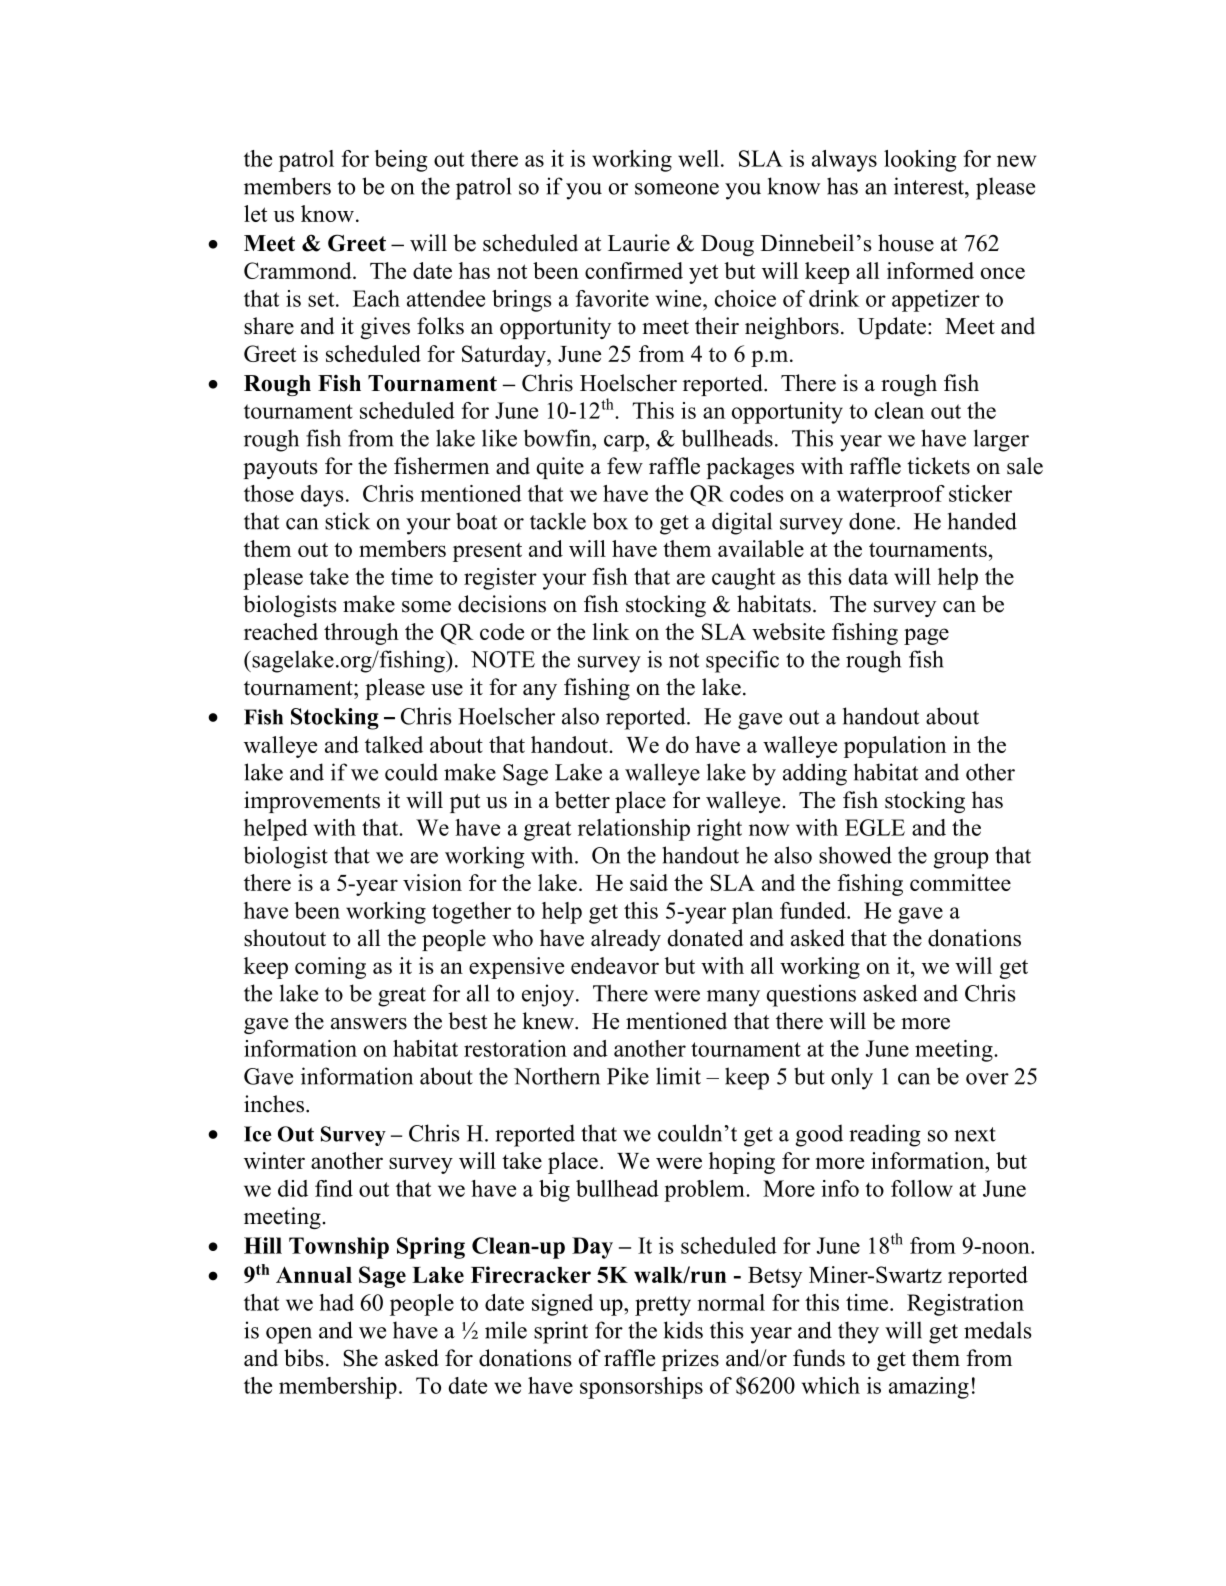 The image size is (1226, 1586). I want to click on tickets, so click(938, 466).
